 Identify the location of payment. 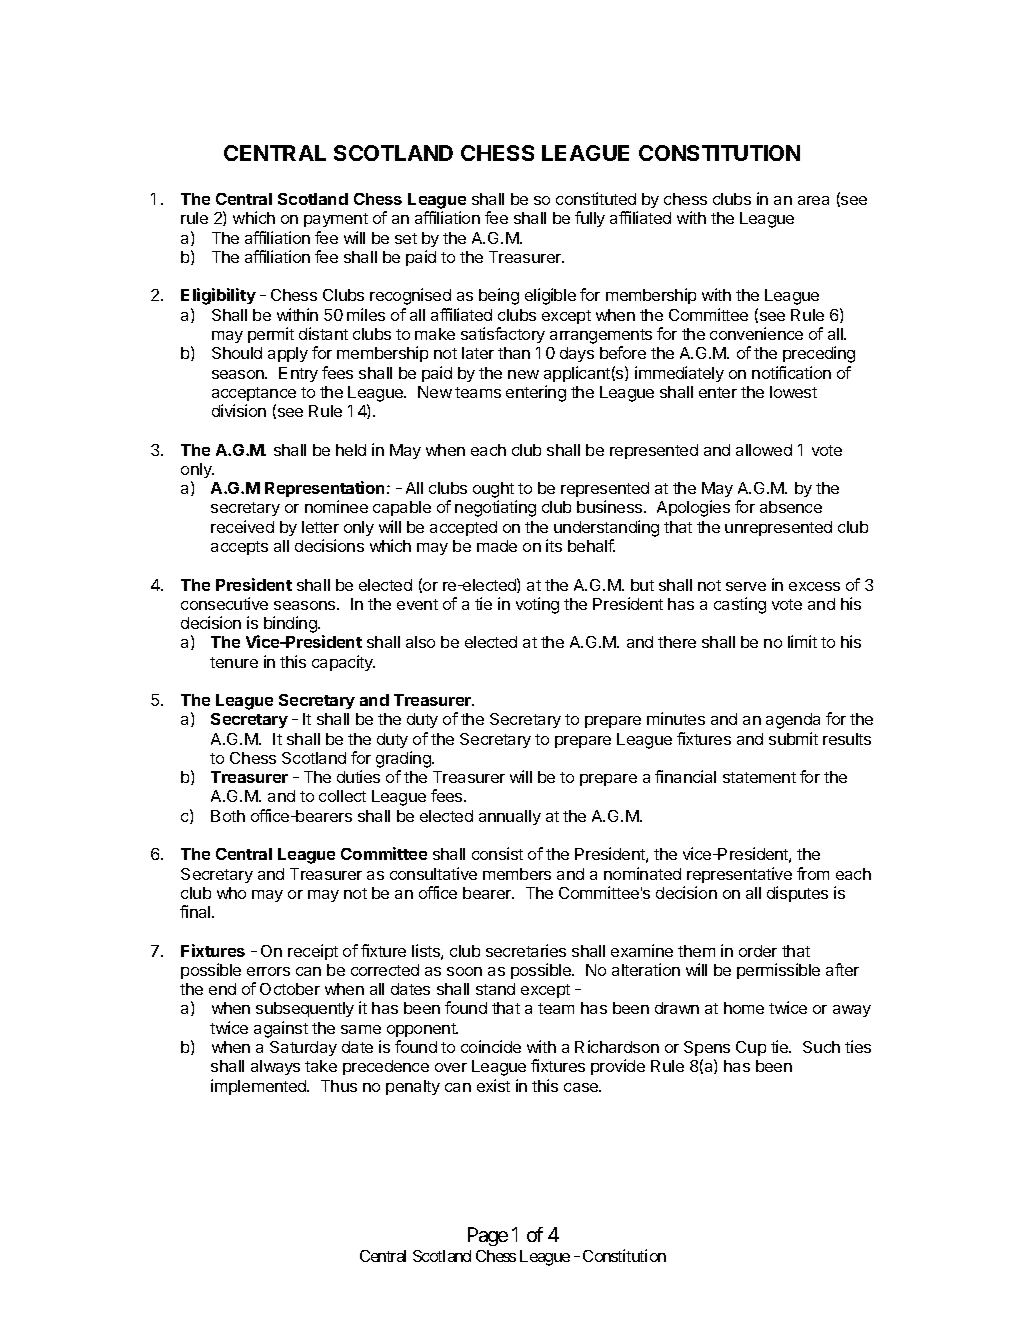
(336, 220).
